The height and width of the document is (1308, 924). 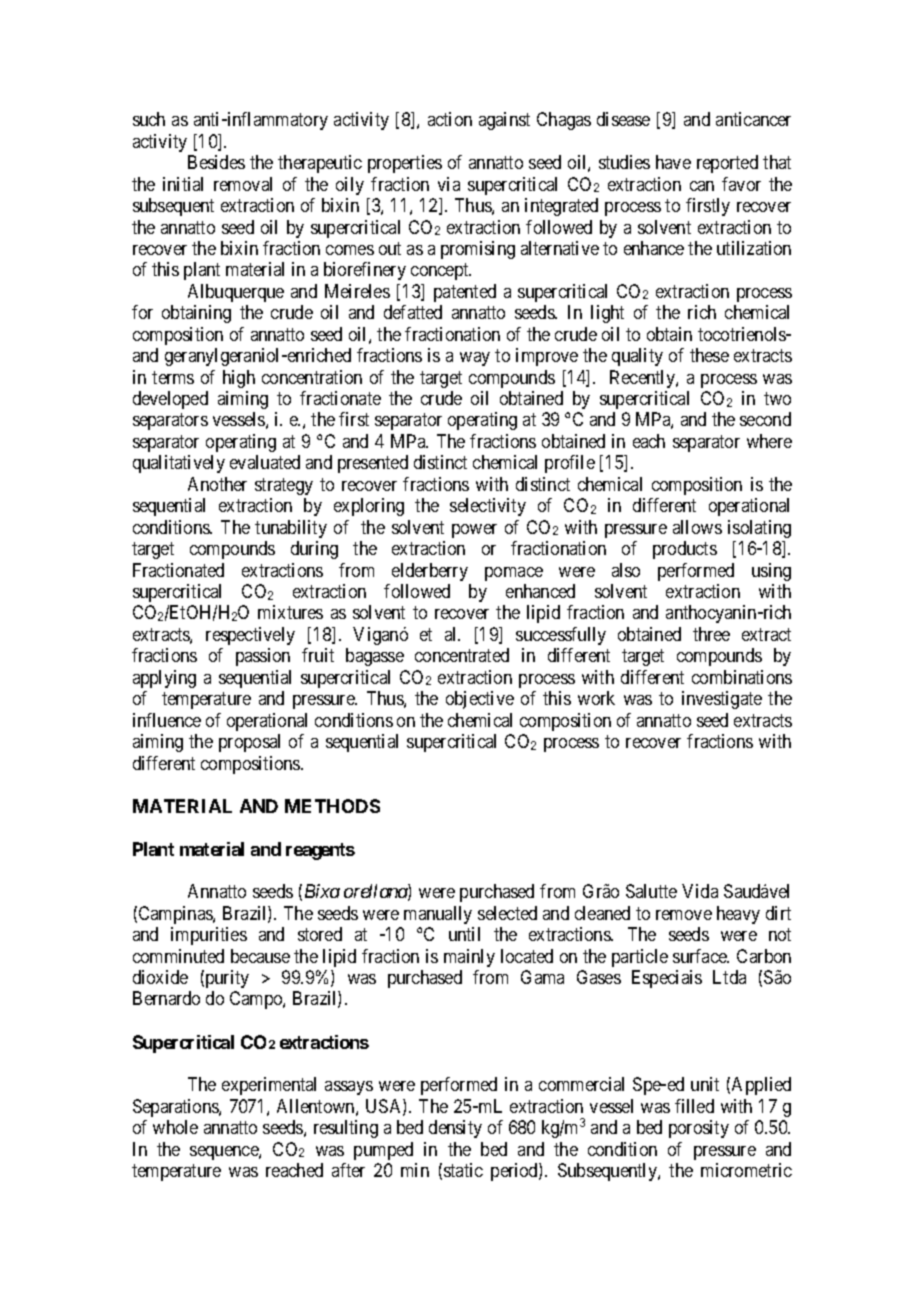 I want to click on whole, so click(x=175, y=1127).
